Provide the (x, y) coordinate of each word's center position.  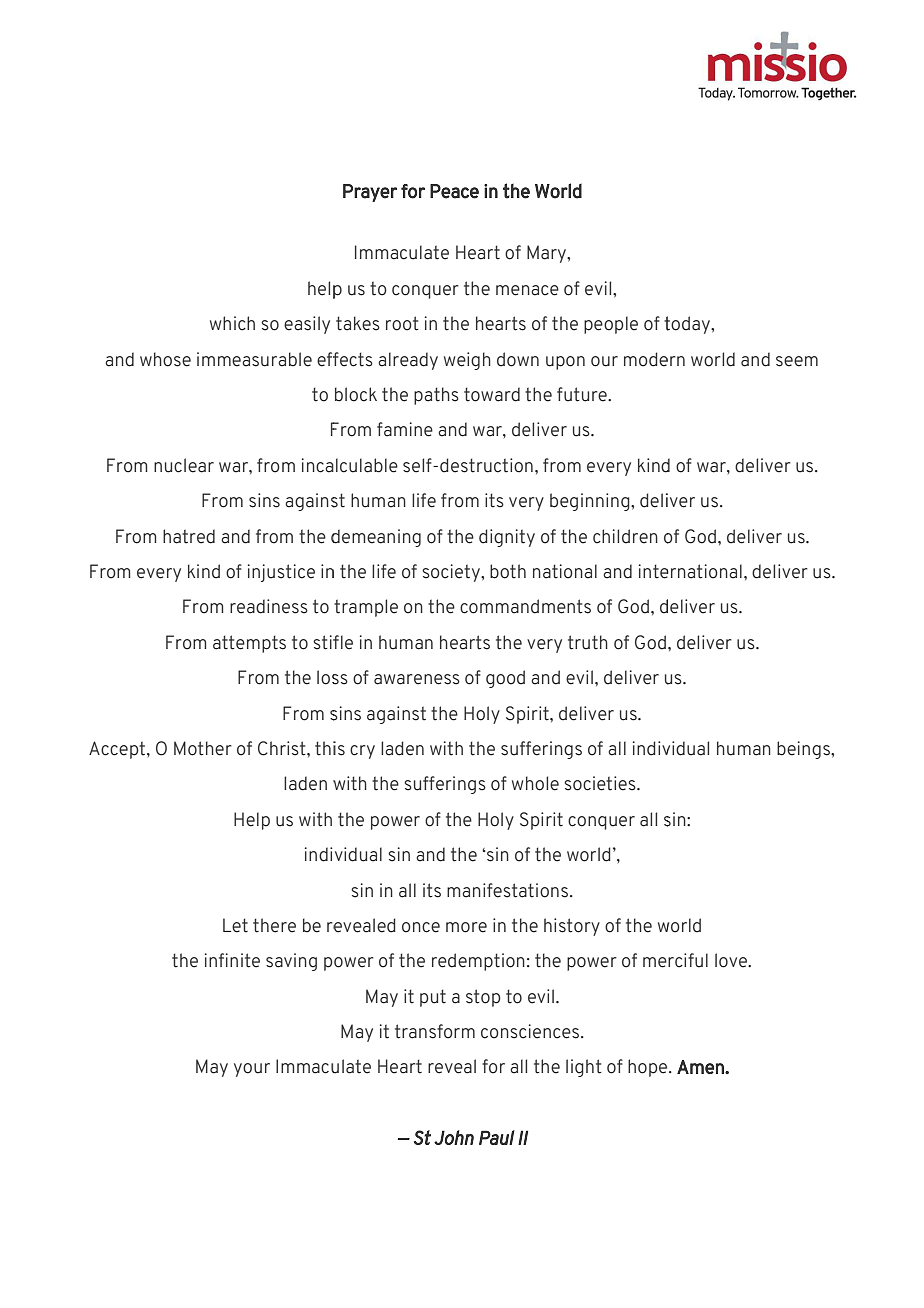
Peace (454, 191)
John (454, 1137)
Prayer (370, 193)
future (583, 394)
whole (535, 783)
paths (436, 396)
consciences (530, 1031)
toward (492, 394)
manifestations (509, 890)
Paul (497, 1137)
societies (601, 783)
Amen (701, 1067)
